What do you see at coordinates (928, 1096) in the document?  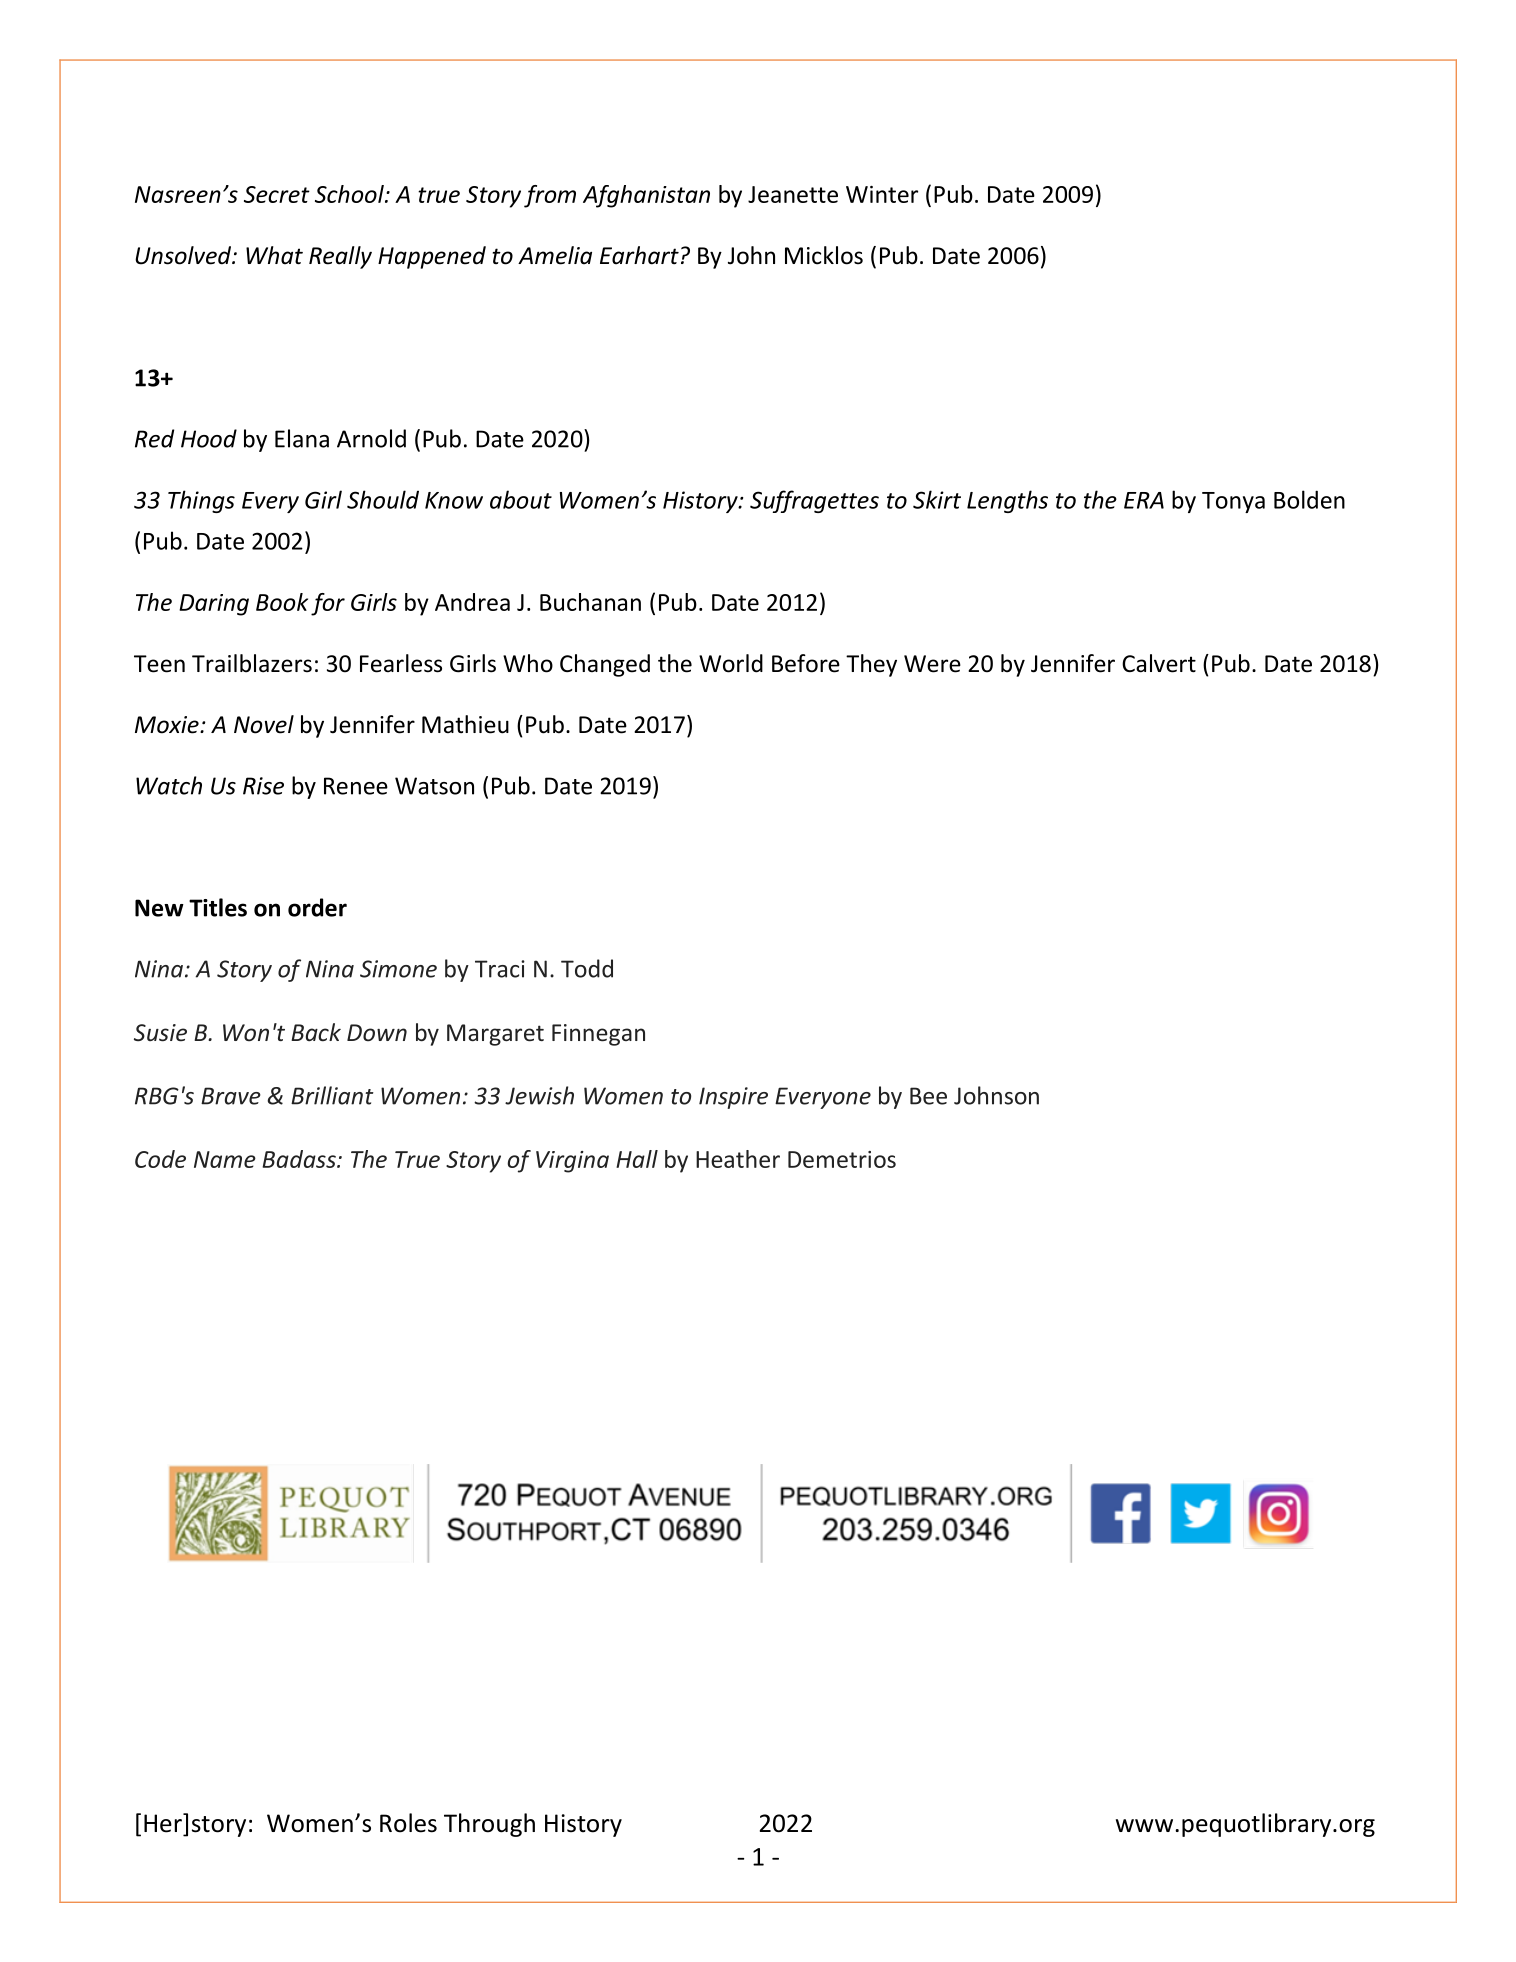 I see `Bee` at bounding box center [928, 1096].
